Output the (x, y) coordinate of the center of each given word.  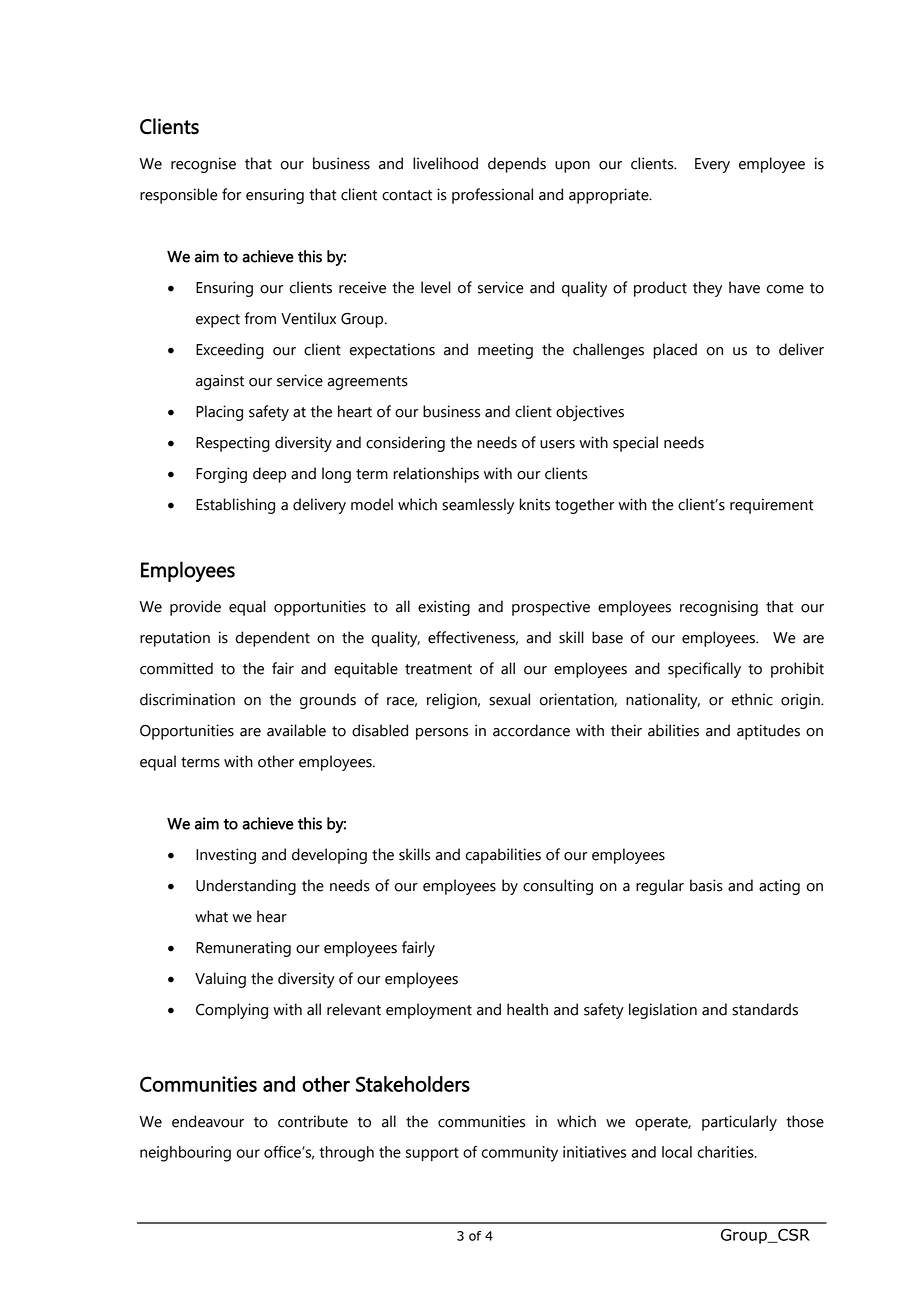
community (520, 1154)
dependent (273, 639)
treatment (438, 669)
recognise (203, 165)
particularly (739, 1123)
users (557, 444)
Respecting (233, 444)
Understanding (246, 887)
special (635, 444)
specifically (704, 670)
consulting (558, 887)
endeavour (208, 1121)
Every (712, 165)
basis (706, 885)
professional (492, 196)
